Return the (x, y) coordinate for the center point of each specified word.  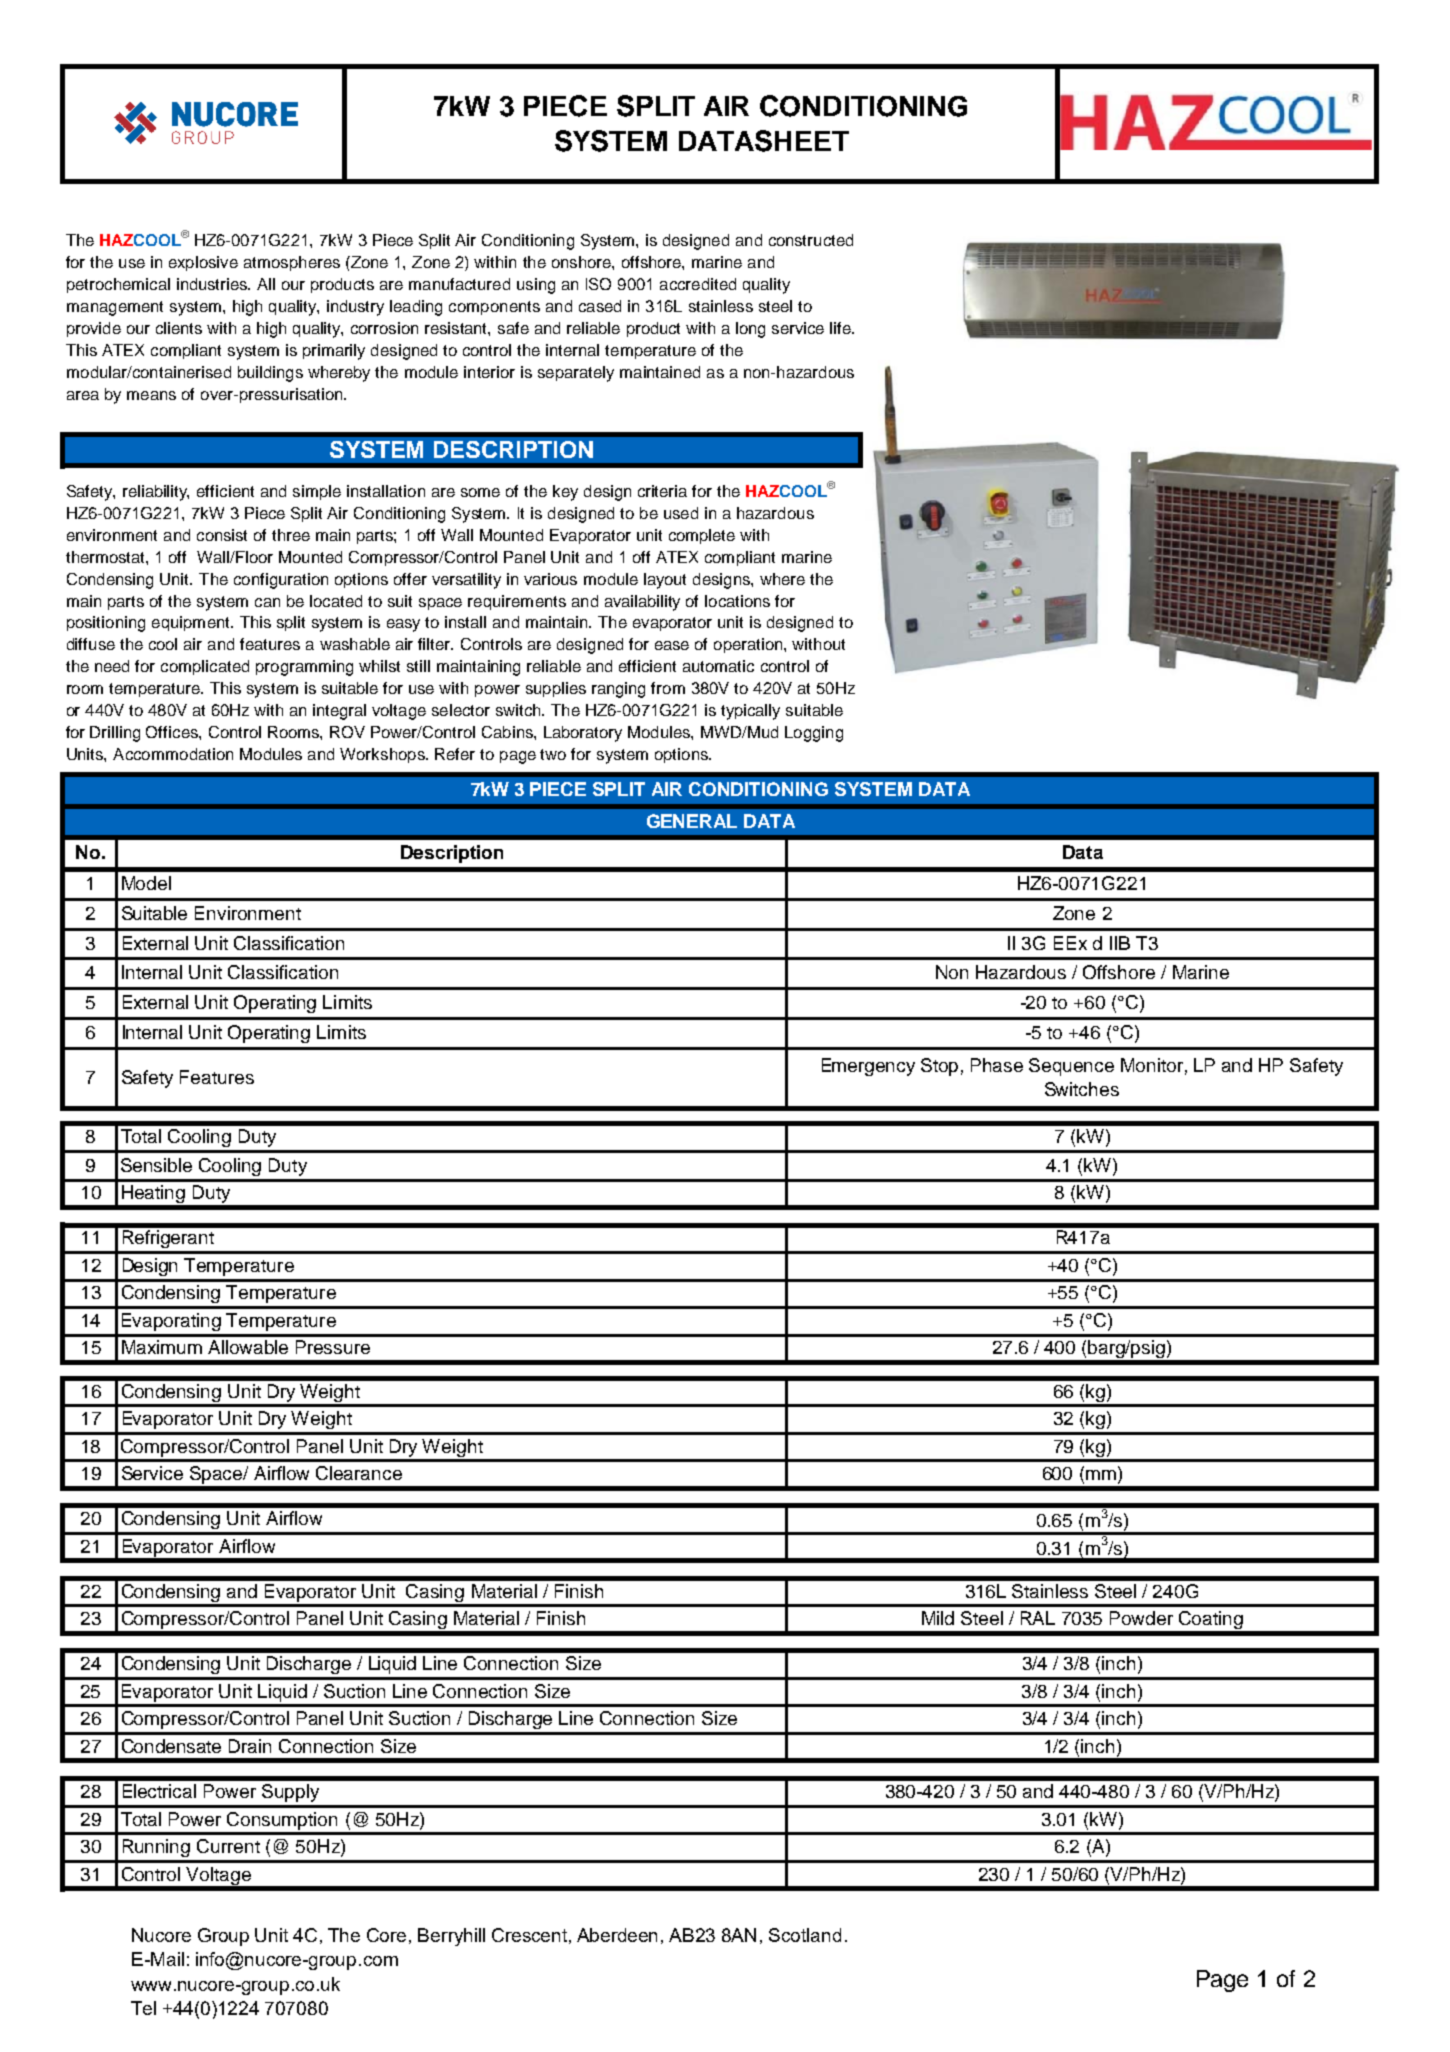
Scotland (805, 1935)
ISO (598, 284)
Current (228, 1846)
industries (213, 284)
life (841, 328)
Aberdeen (617, 1935)
